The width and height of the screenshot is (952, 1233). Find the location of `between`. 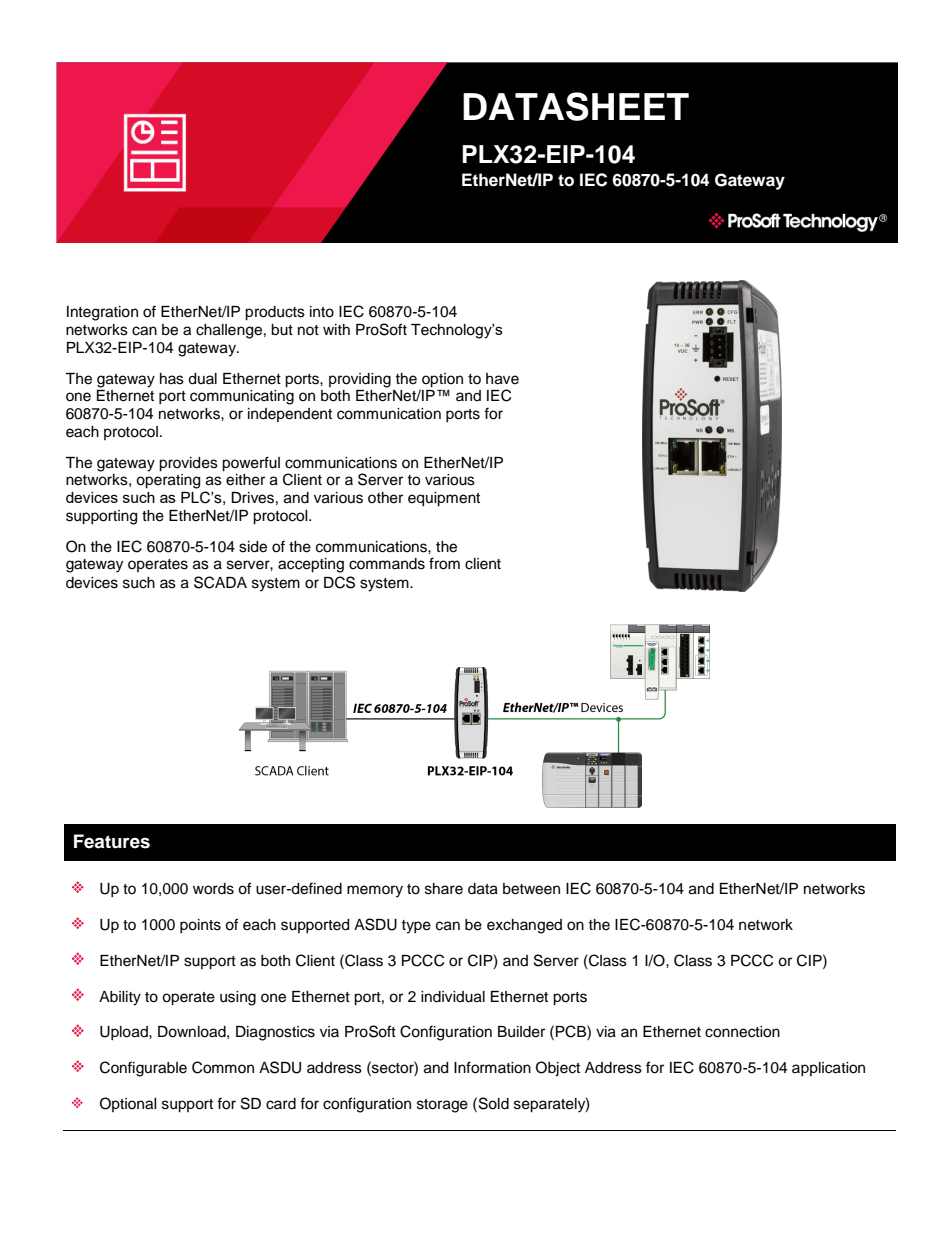

between is located at coordinates (531, 889).
